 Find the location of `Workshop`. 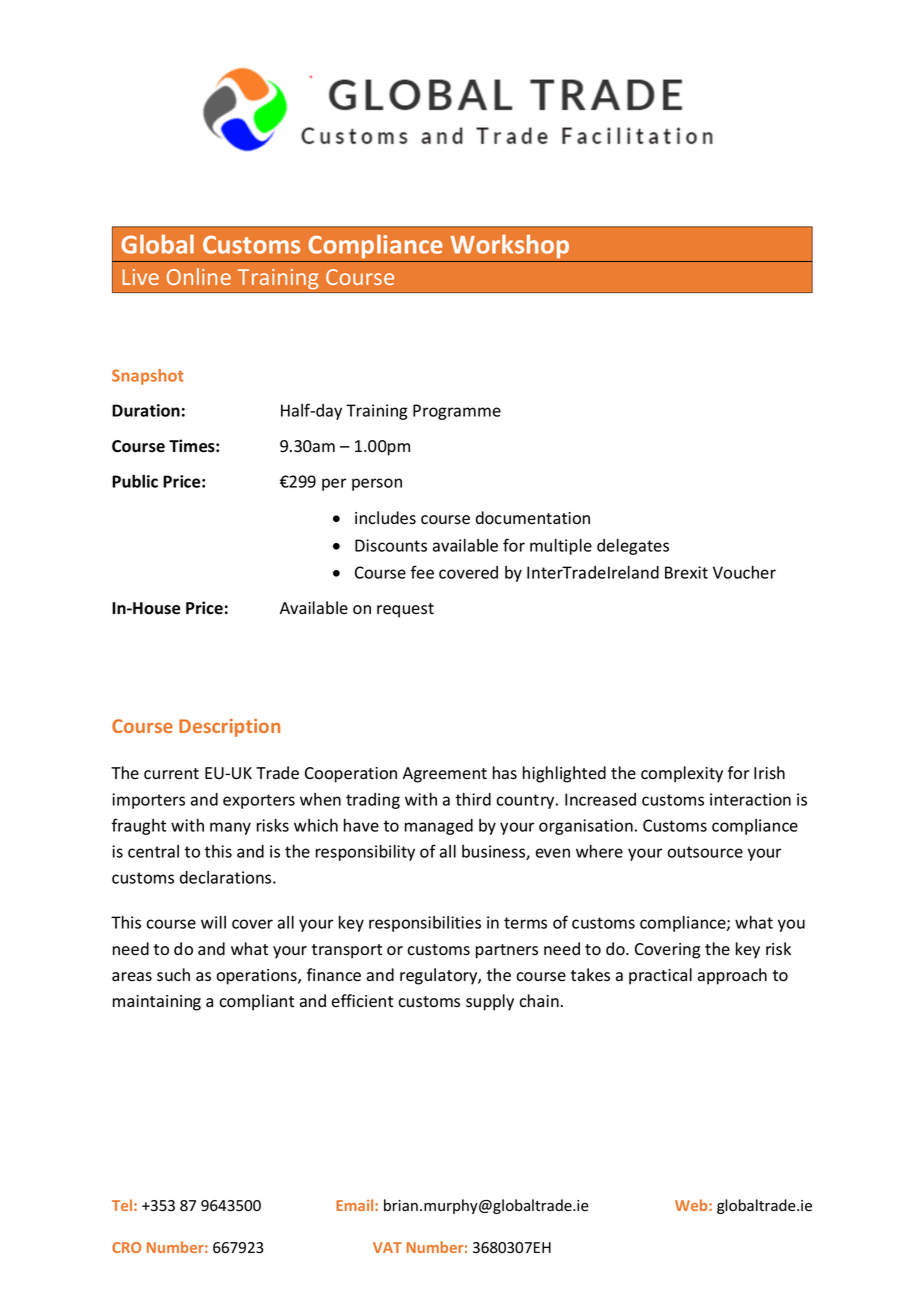

Workshop is located at coordinates (510, 246).
